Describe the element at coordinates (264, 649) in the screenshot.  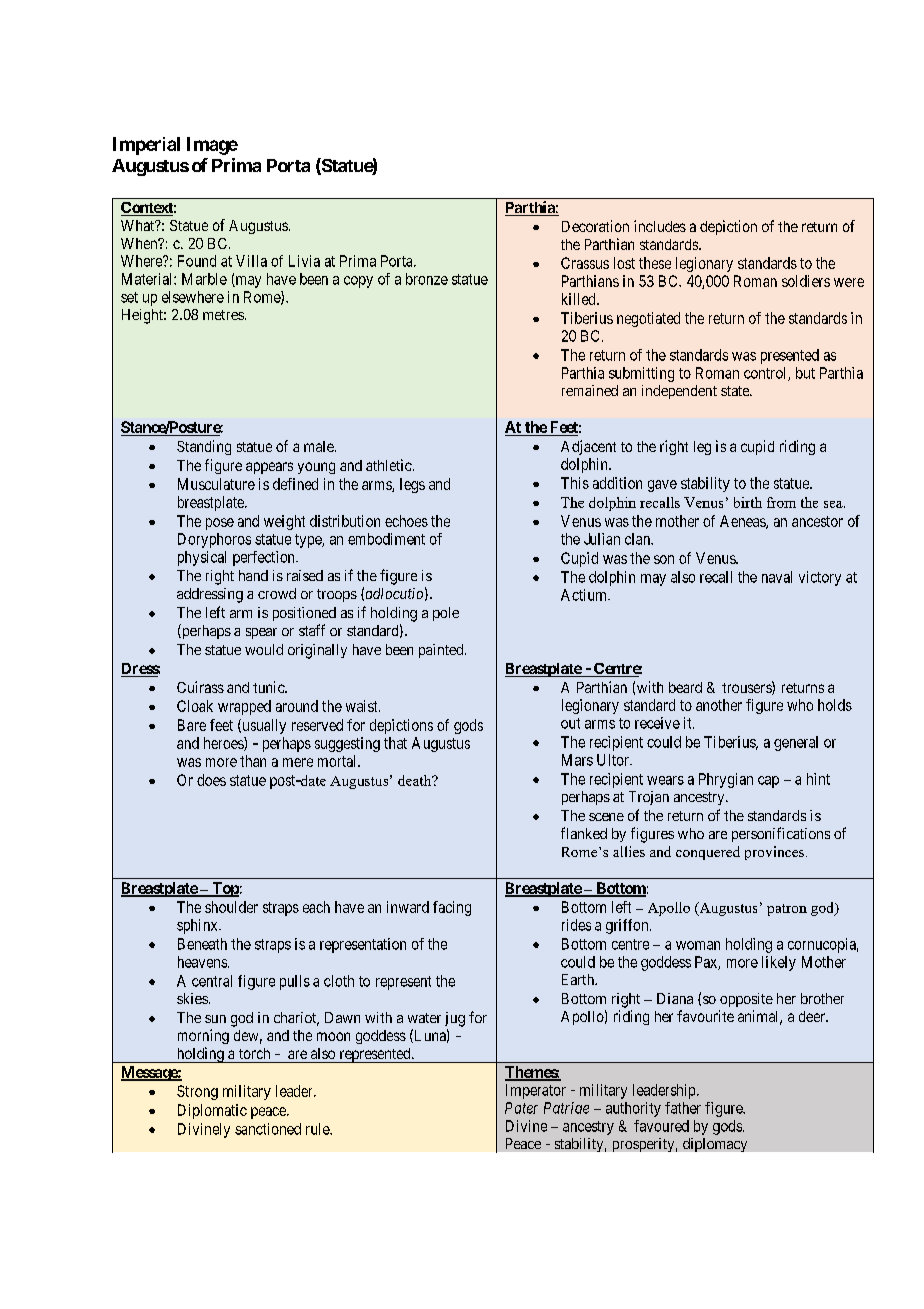
I see `would` at that location.
